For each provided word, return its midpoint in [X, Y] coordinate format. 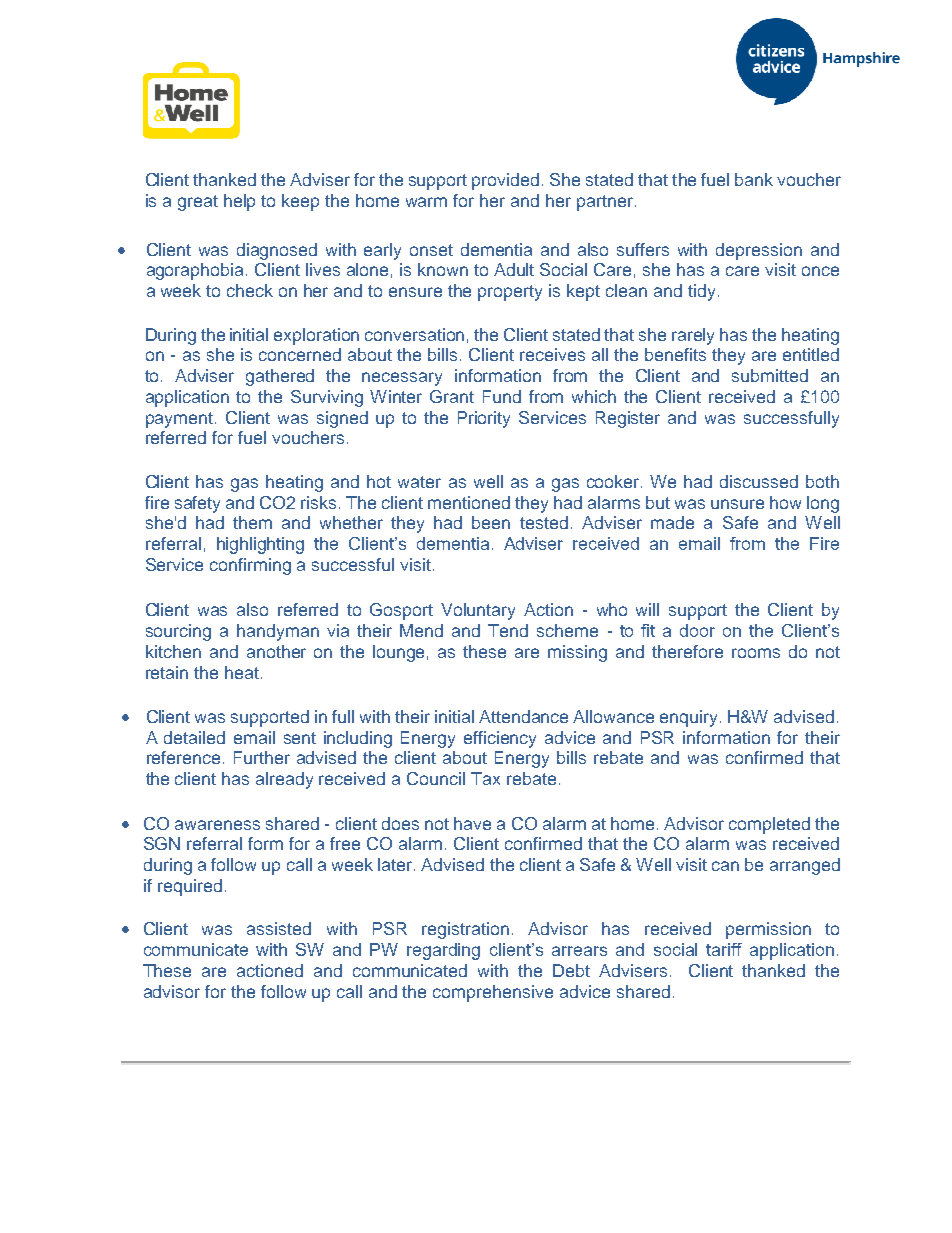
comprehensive [493, 993]
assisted [279, 928]
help [239, 202]
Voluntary [478, 611]
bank [754, 179]
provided [505, 181]
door [697, 630]
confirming [250, 566]
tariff [724, 949]
